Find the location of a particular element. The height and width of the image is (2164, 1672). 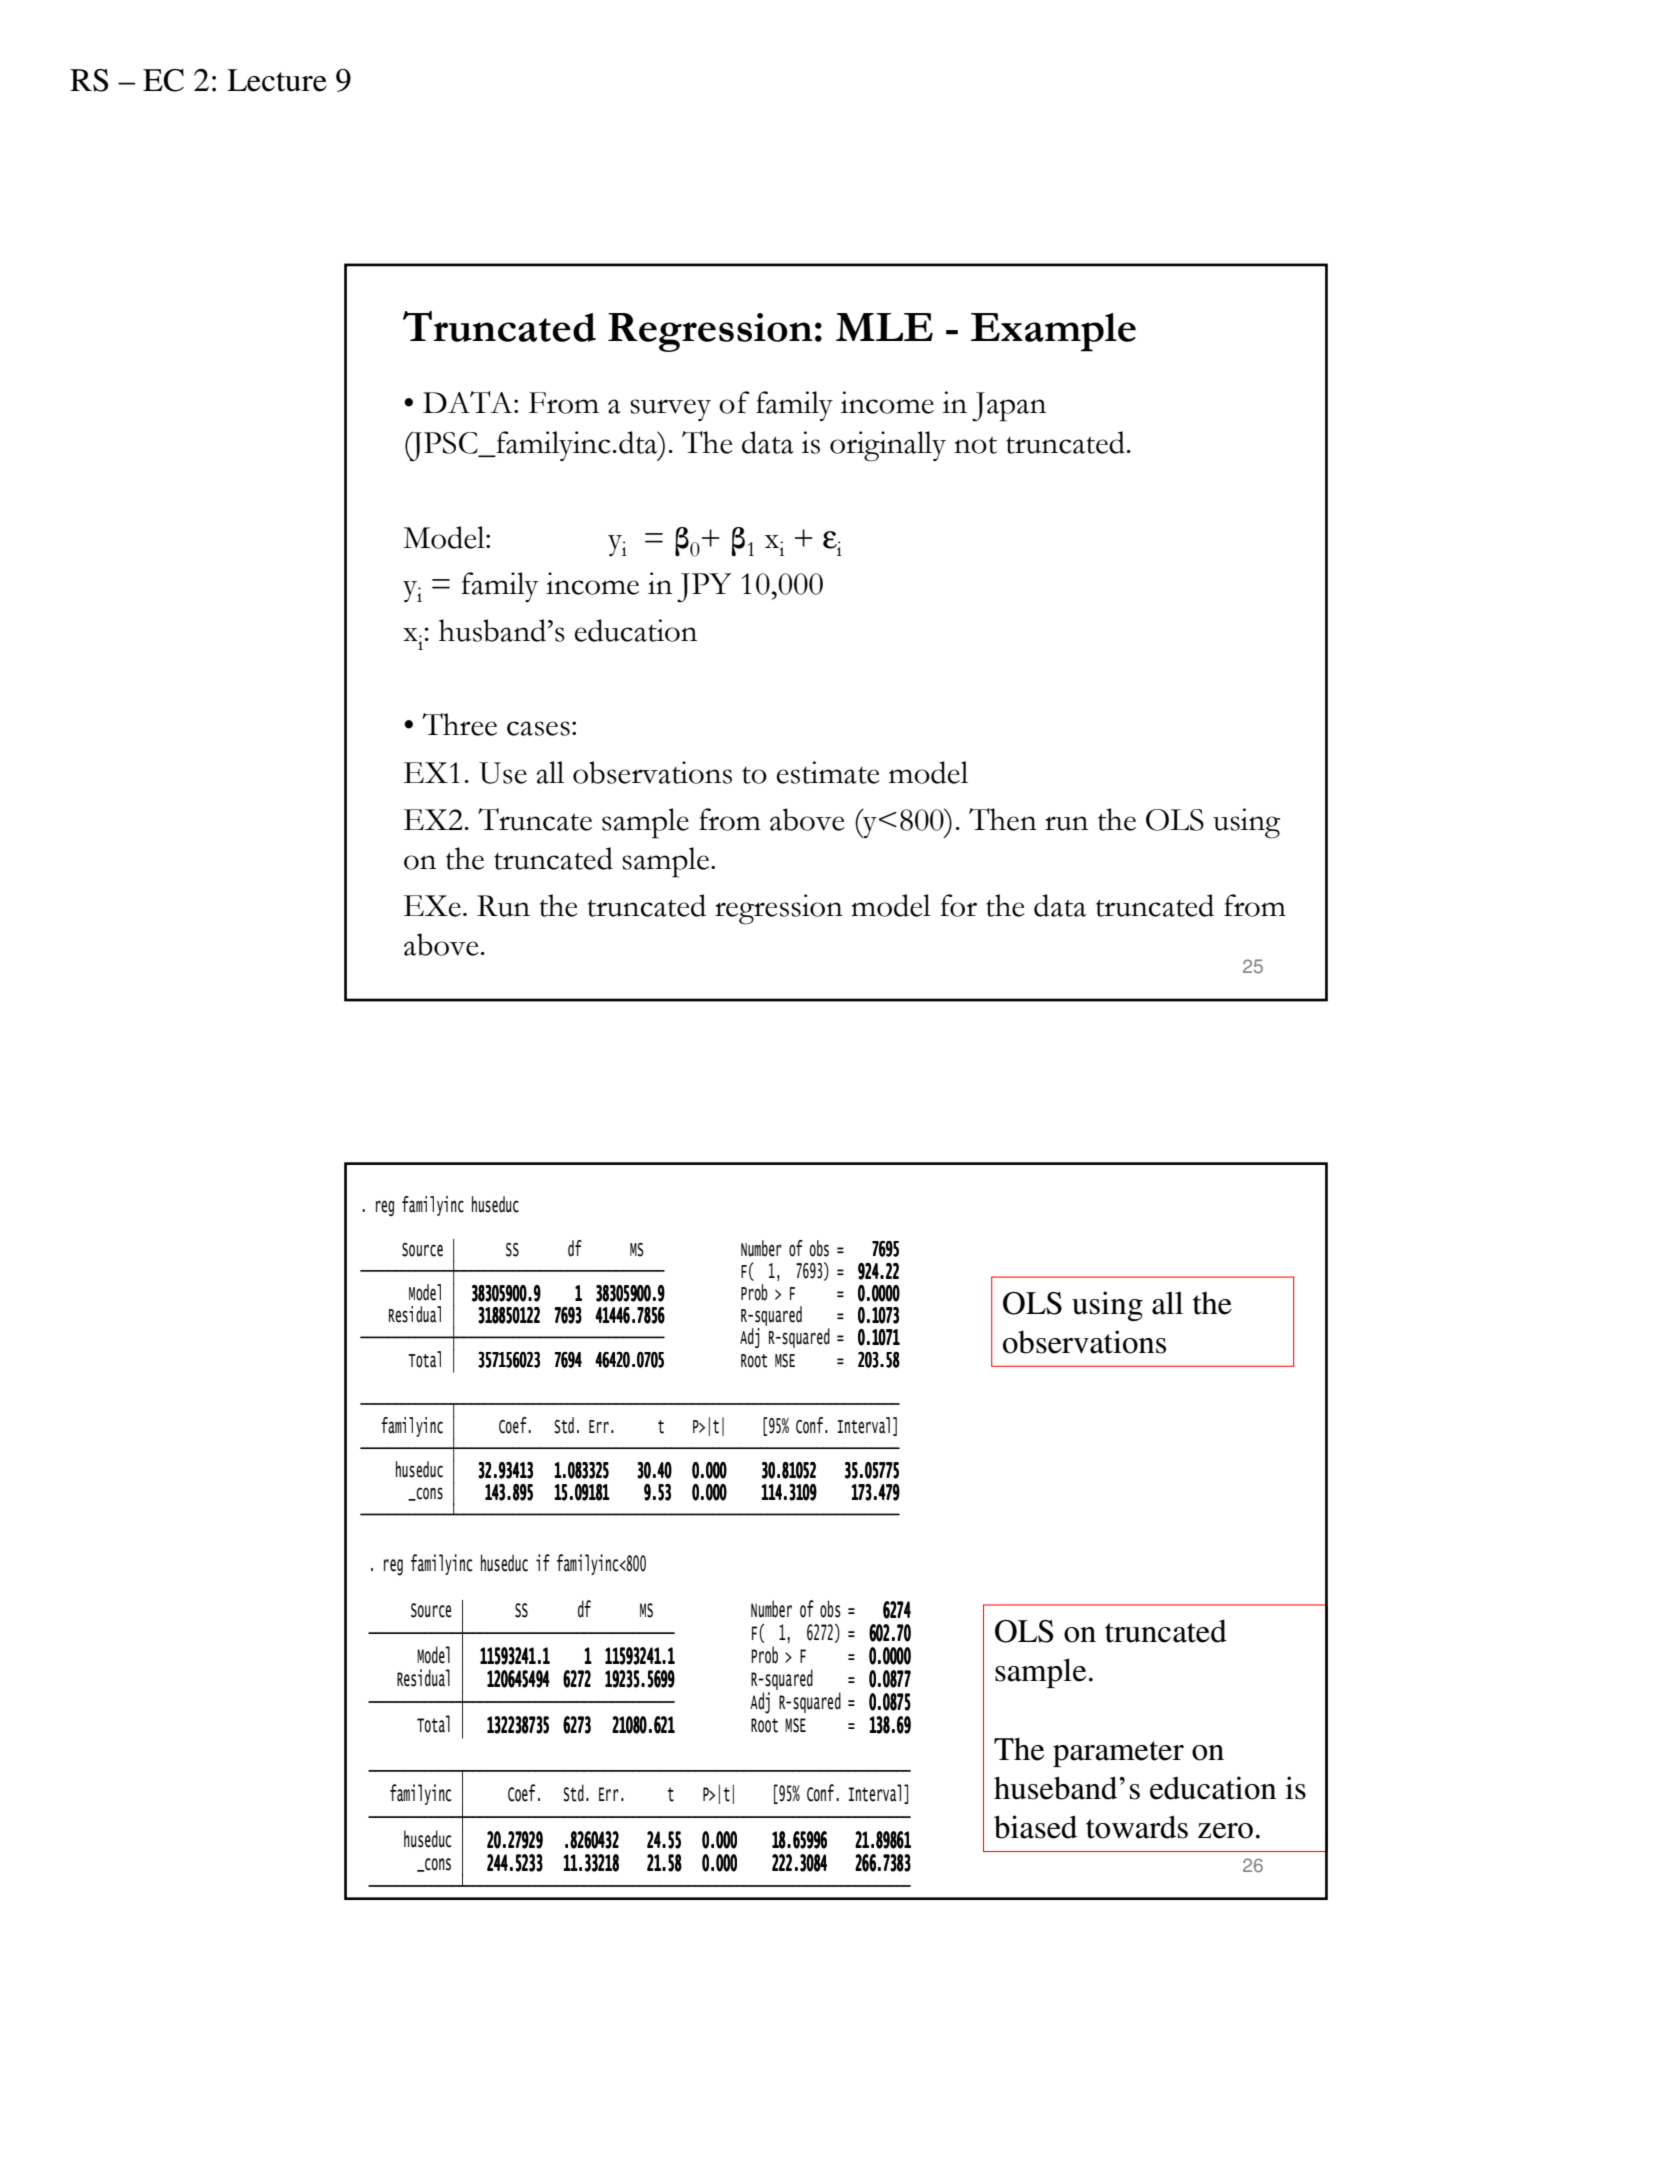

biased is located at coordinates (1035, 1827).
